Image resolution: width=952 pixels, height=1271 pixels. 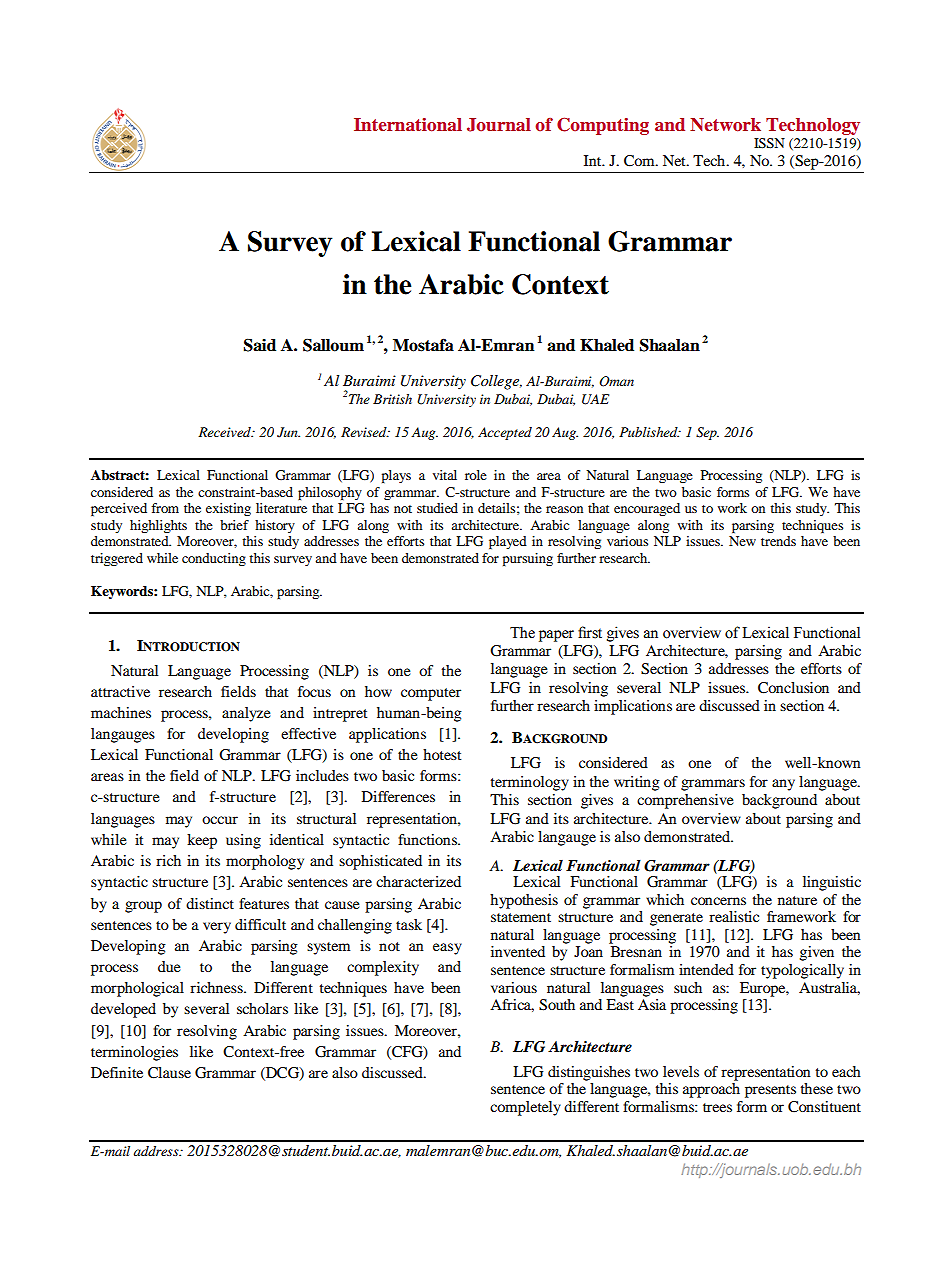 I want to click on Mostafa, so click(x=423, y=345).
